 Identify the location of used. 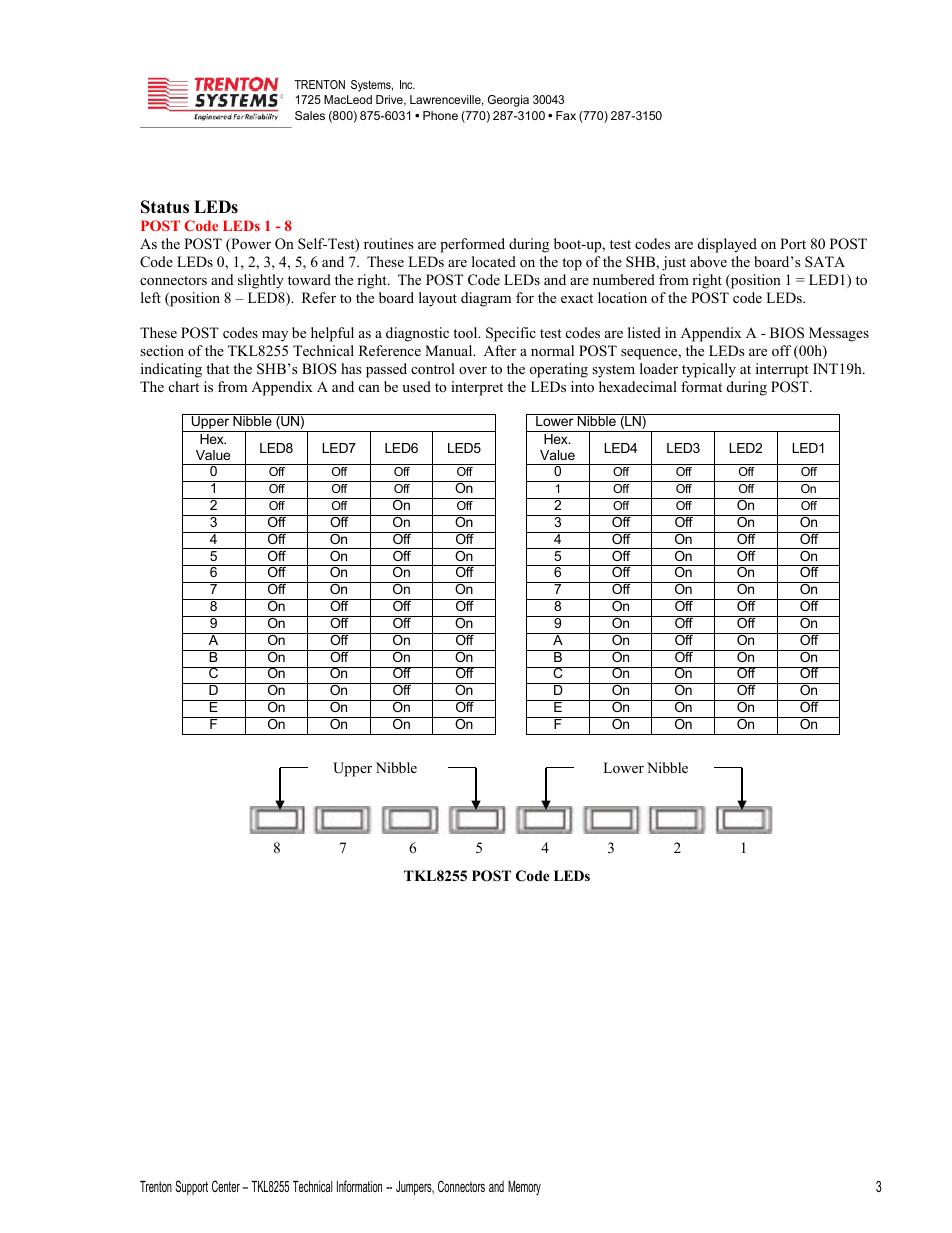
(416, 386).
